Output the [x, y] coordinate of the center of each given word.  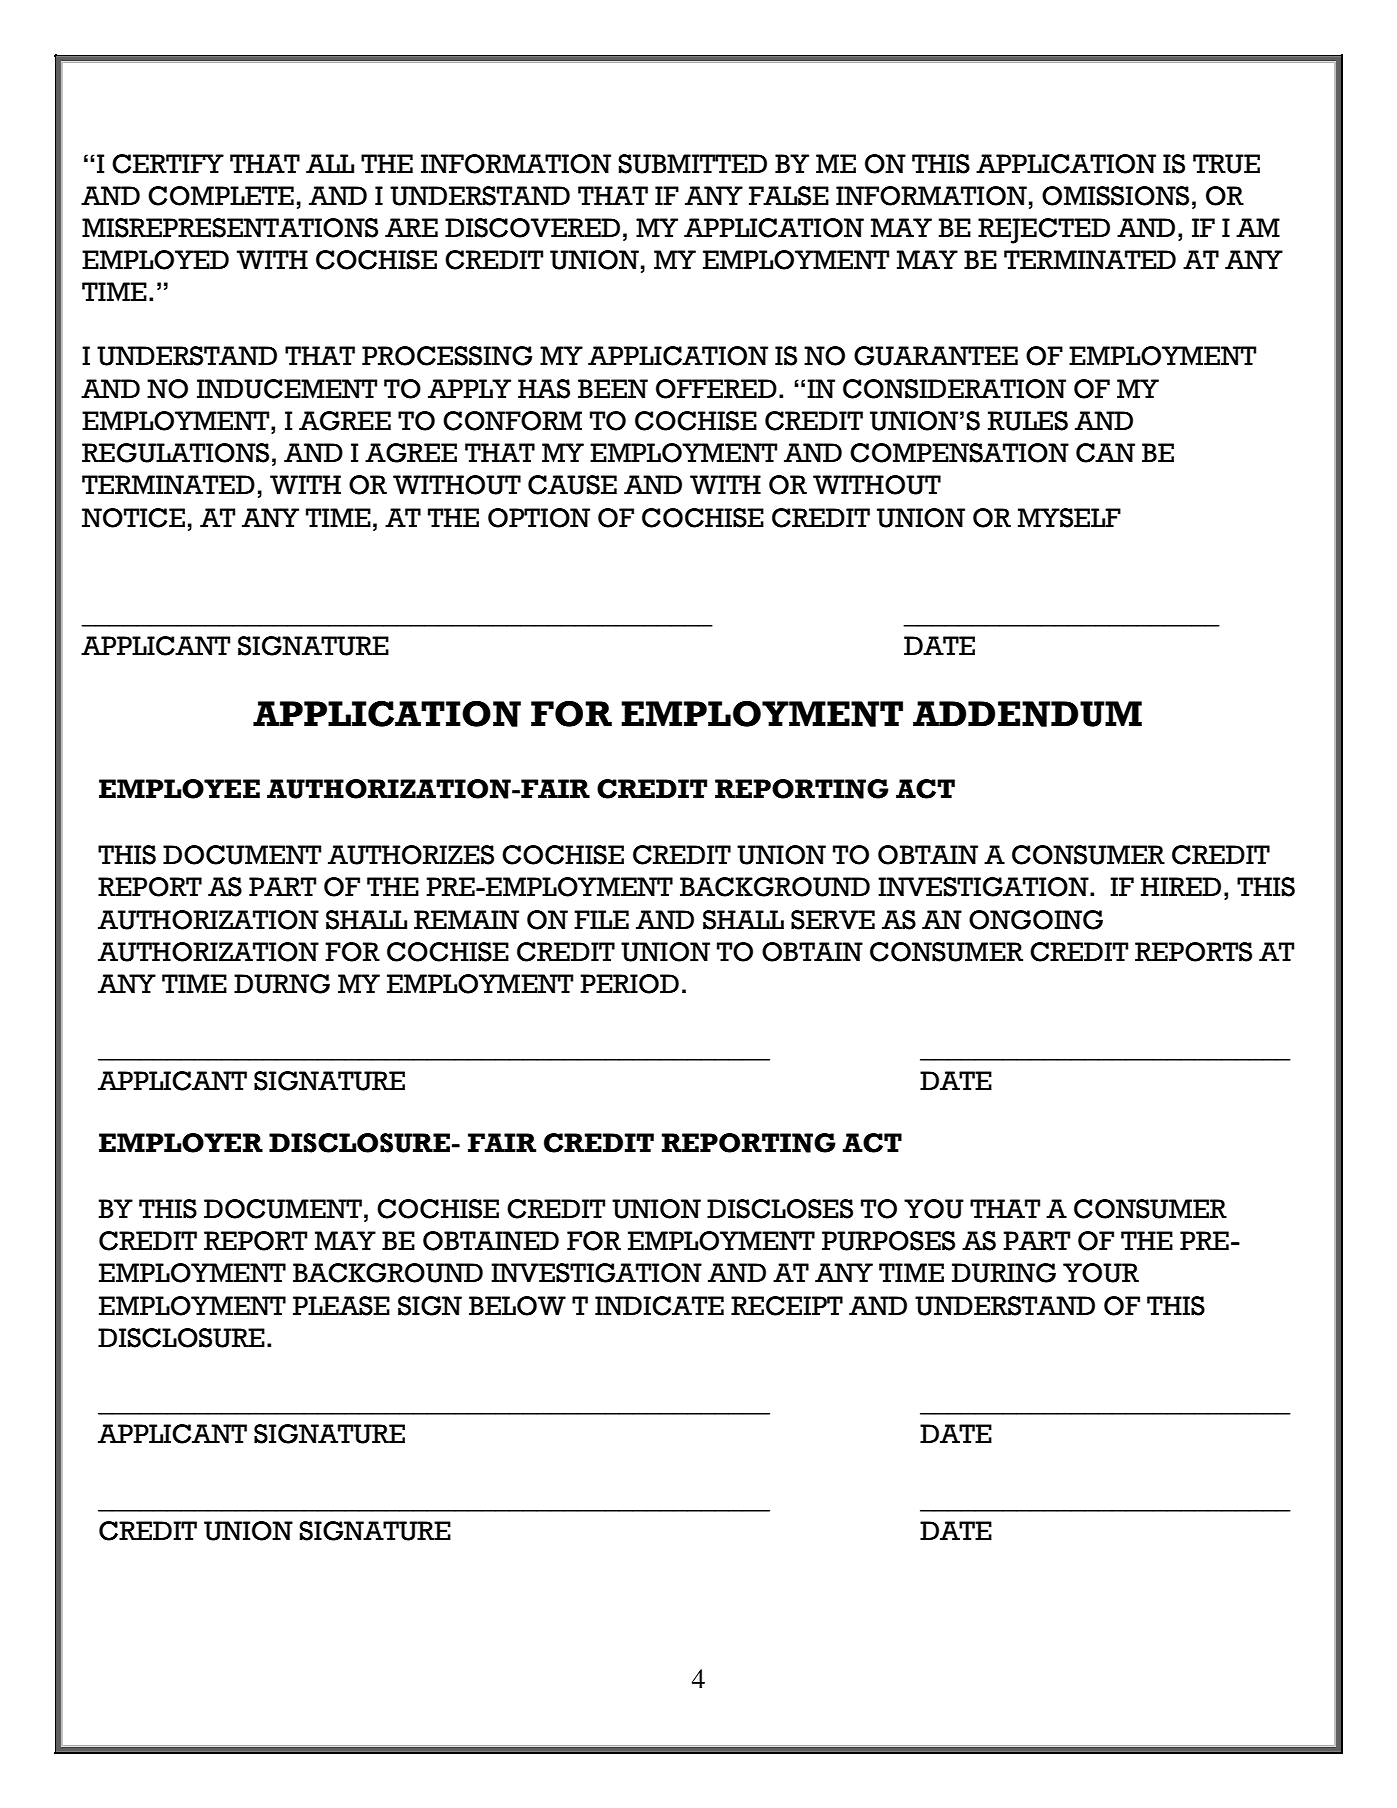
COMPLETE [221, 196]
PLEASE [341, 1306]
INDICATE [659, 1306]
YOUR [1101, 1273]
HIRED [1181, 886]
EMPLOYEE [179, 789]
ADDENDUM [1027, 714]
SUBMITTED [692, 164]
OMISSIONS [1115, 196]
